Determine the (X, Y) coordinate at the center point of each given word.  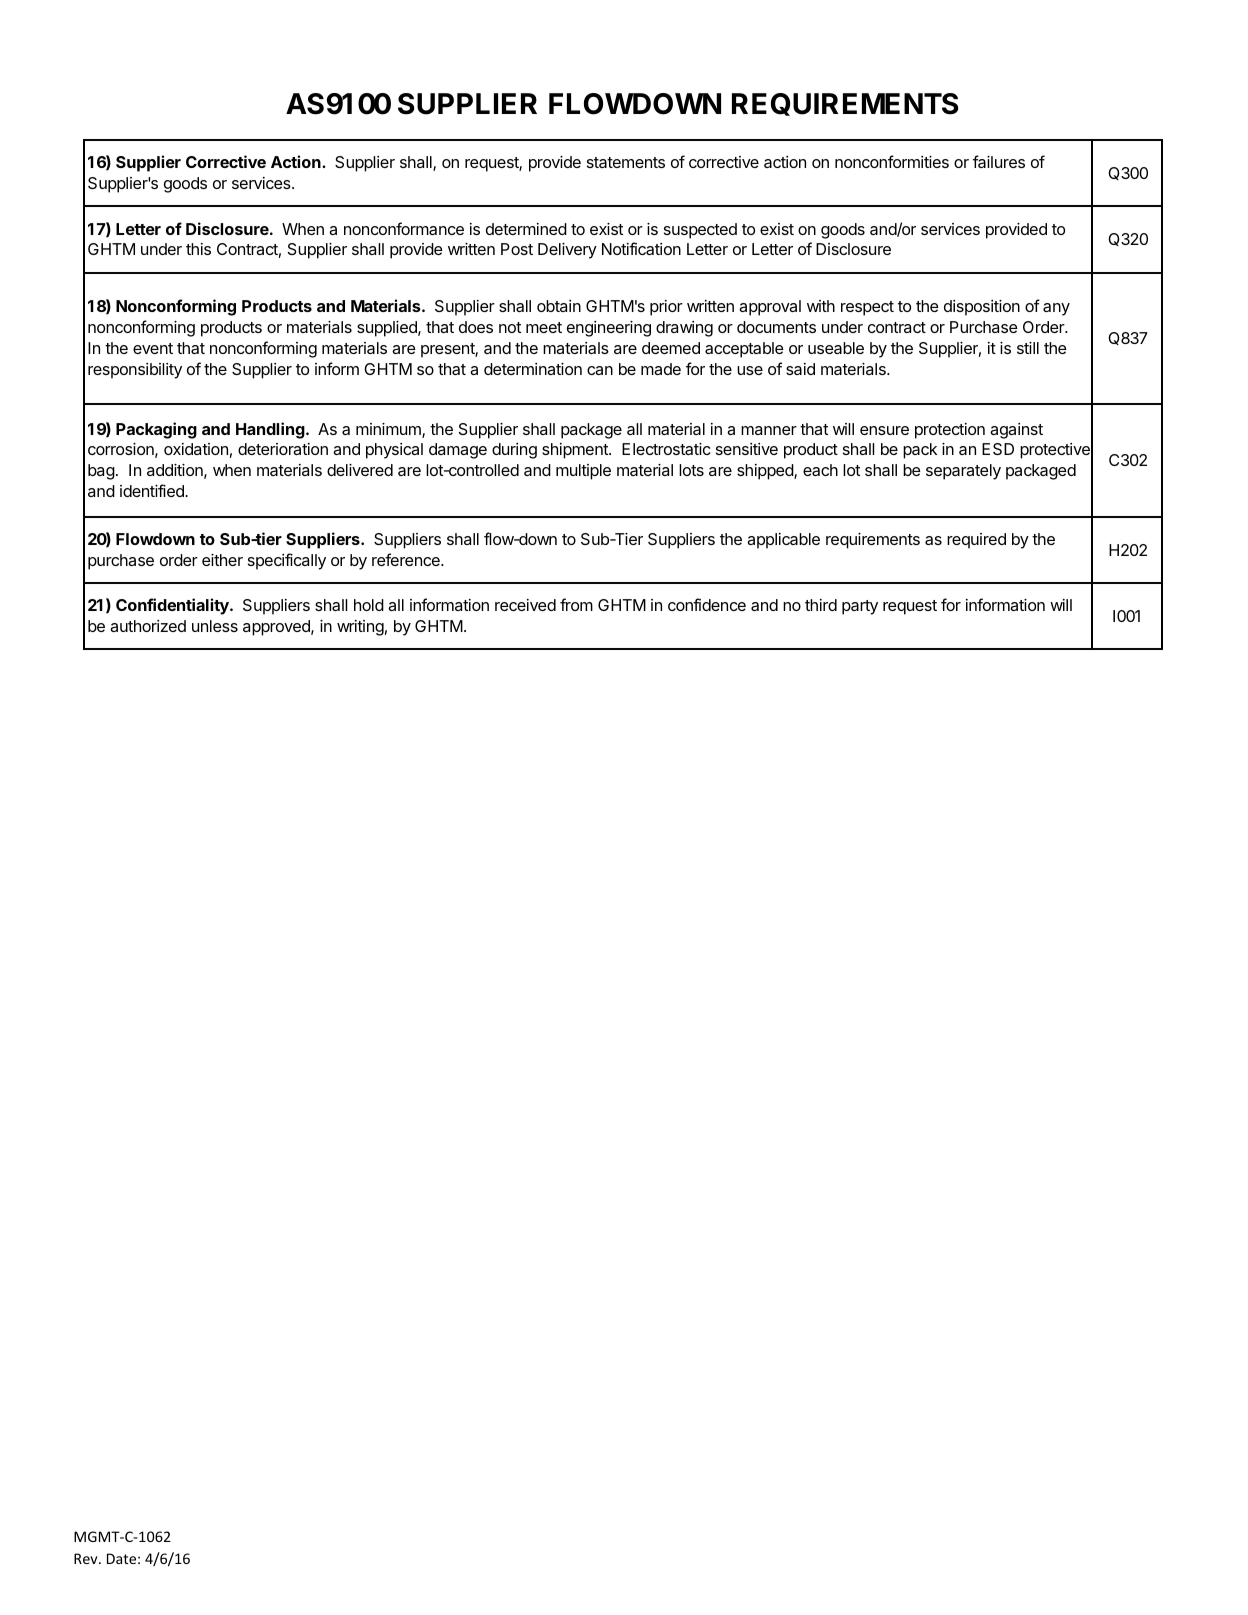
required (976, 541)
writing (360, 628)
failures (999, 161)
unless (215, 626)
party (860, 607)
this (198, 249)
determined (526, 229)
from (576, 604)
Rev (87, 1558)
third (821, 605)
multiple (583, 472)
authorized (148, 626)
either (222, 560)
